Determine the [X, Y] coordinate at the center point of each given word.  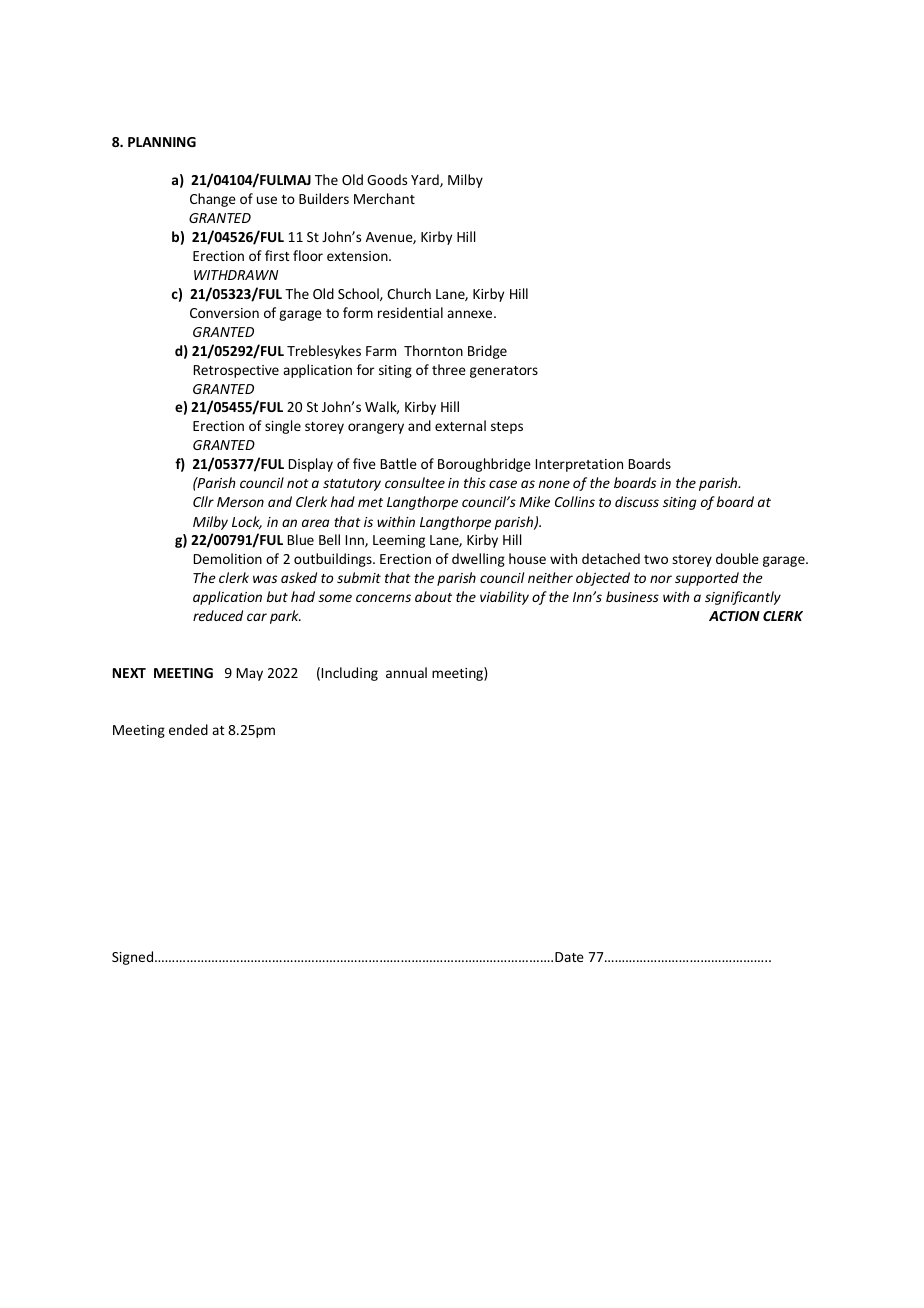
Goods [387, 179]
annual [406, 672]
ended [188, 729]
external [460, 425]
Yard [426, 180]
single [283, 427]
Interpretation [579, 465]
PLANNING [162, 142]
